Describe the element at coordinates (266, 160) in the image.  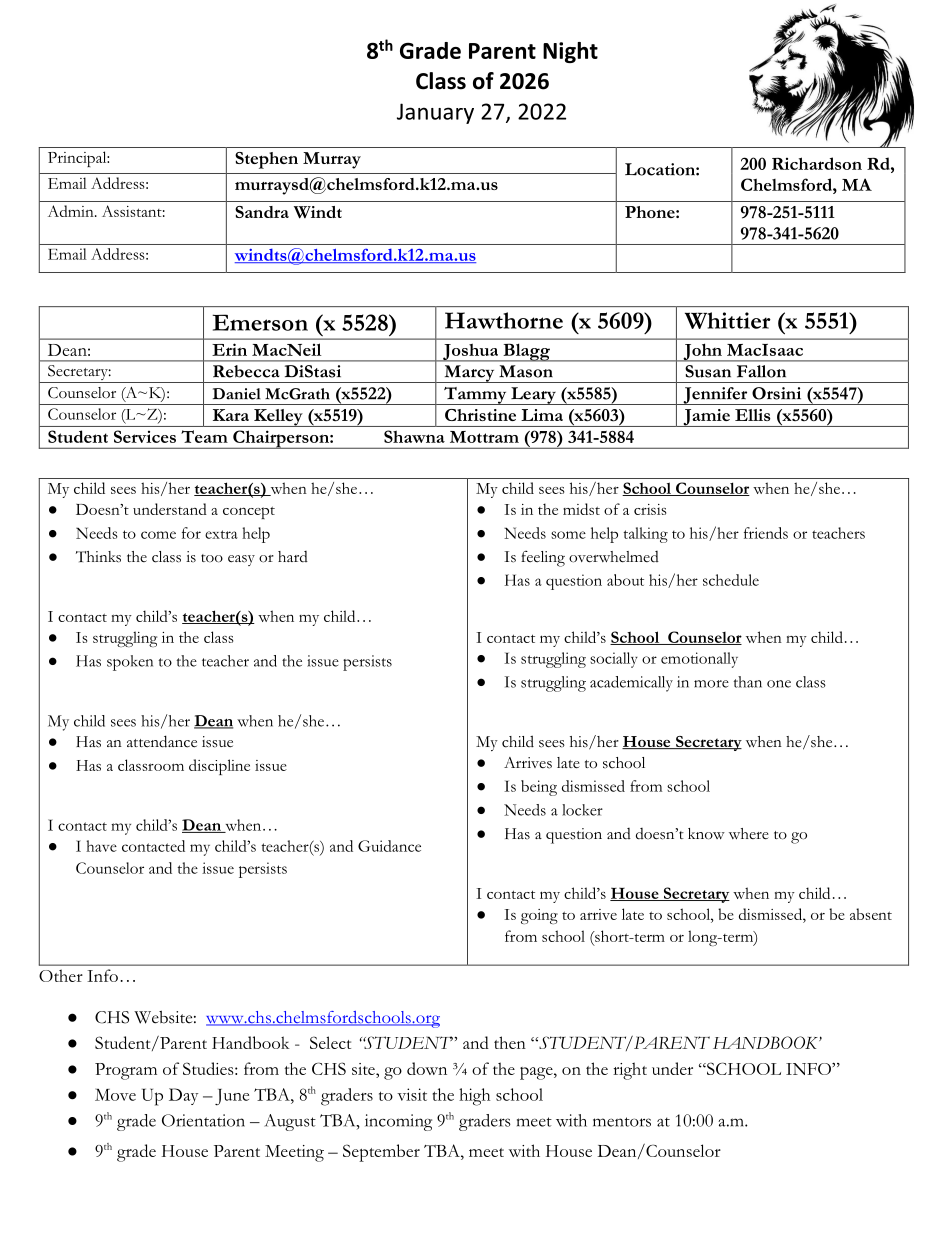
I see `Stephen` at that location.
